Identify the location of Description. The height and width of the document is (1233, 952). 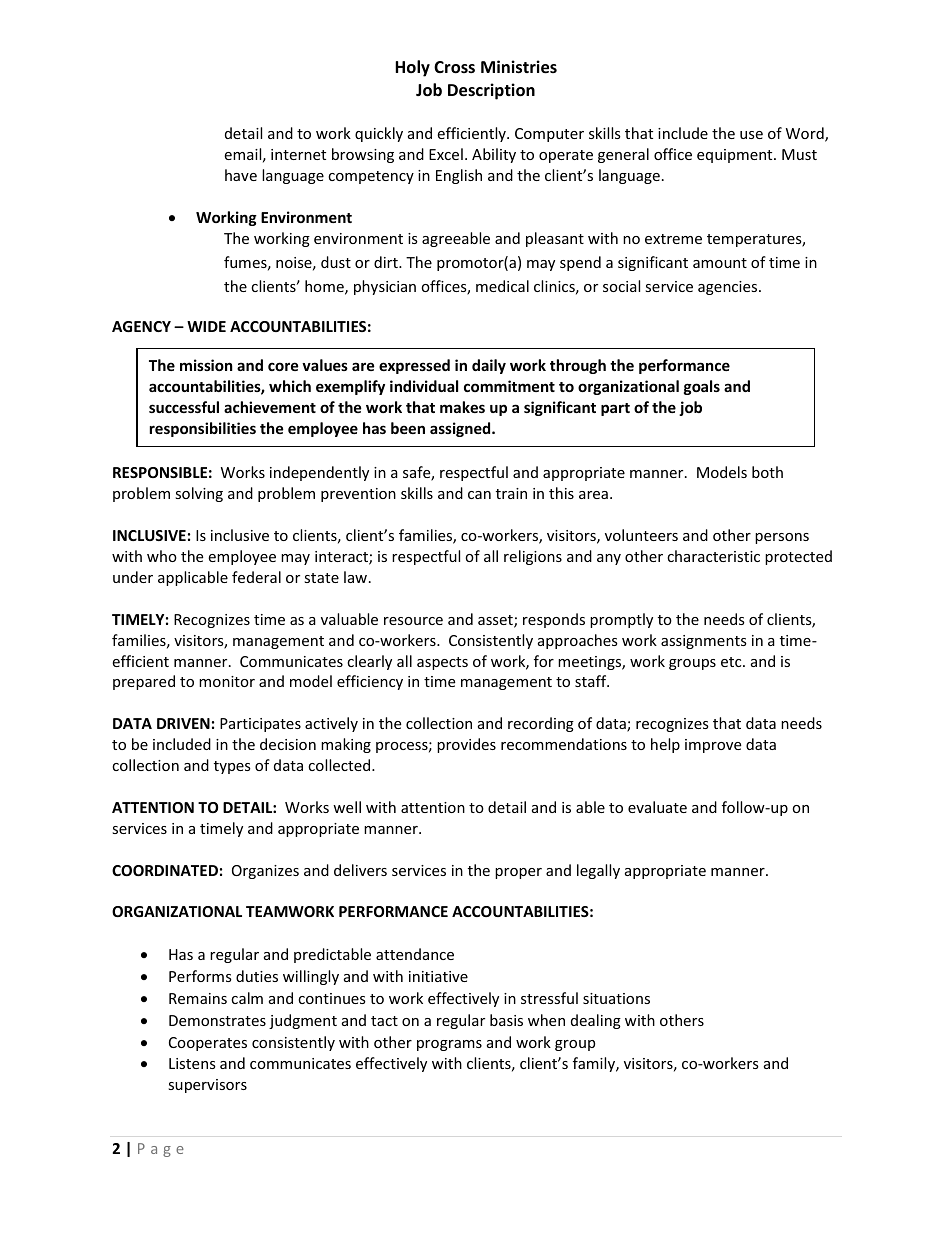
(491, 91).
